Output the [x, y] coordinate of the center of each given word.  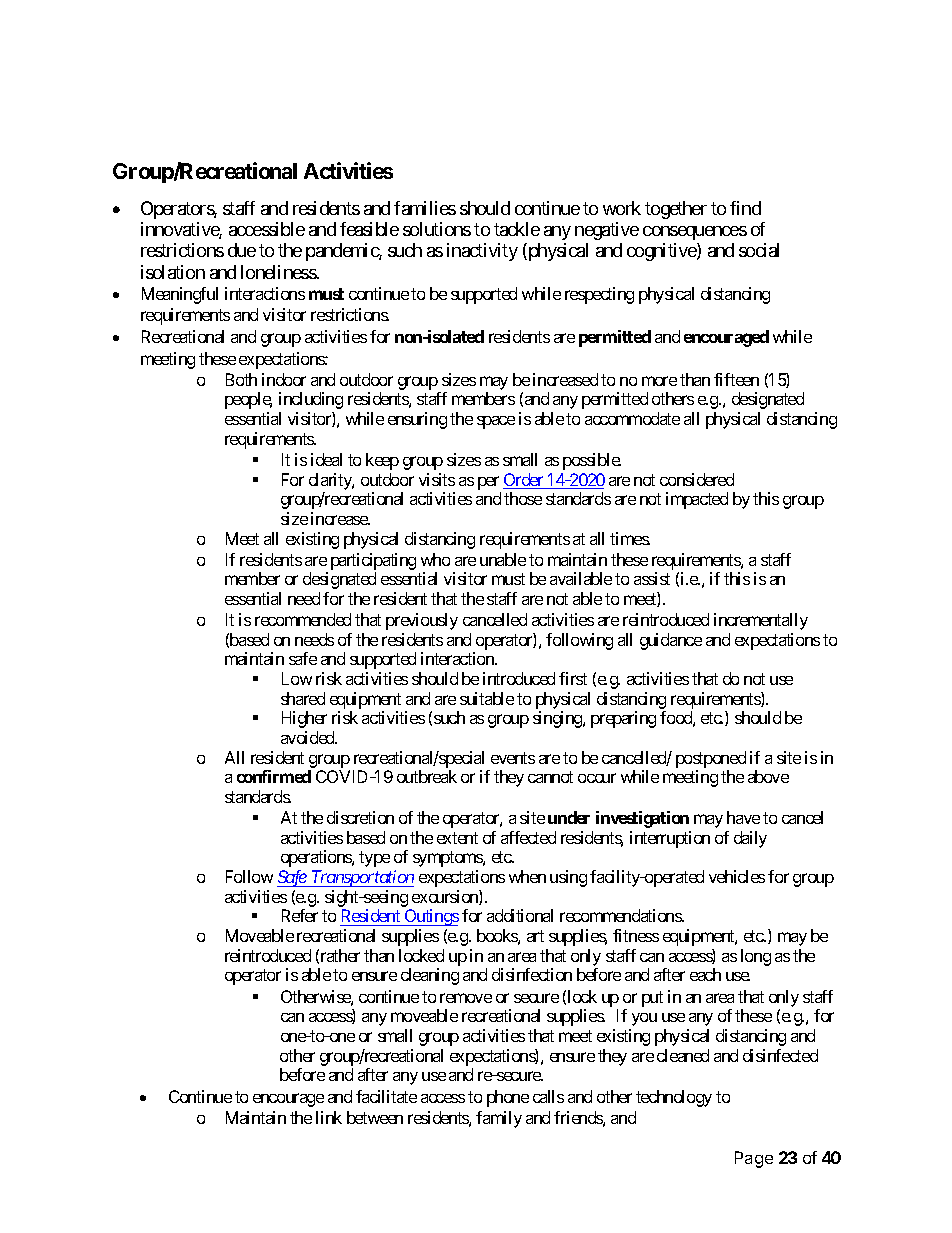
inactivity [482, 252]
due [242, 250]
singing [558, 719]
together [676, 210]
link [329, 1117]
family [499, 1119]
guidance [671, 641]
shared [303, 698]
